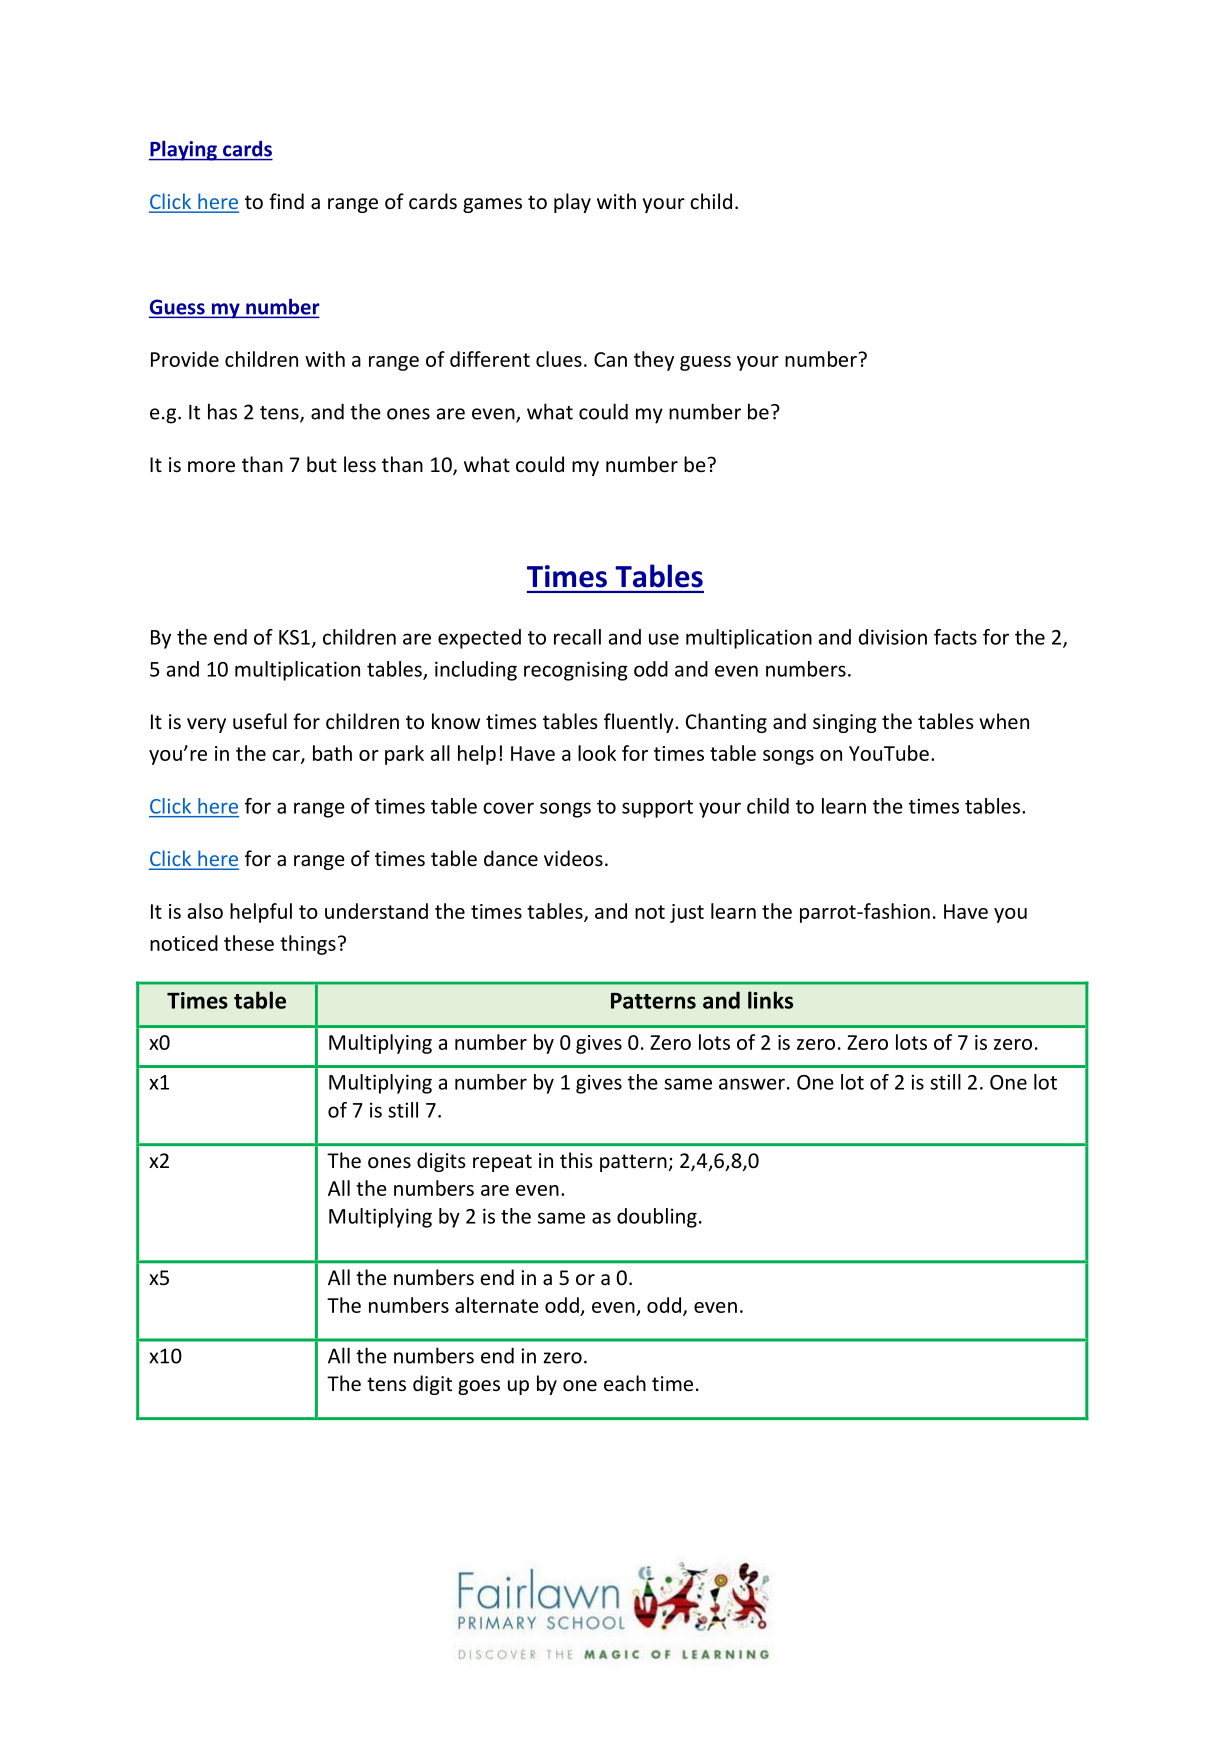 The image size is (1231, 1741). I want to click on goes, so click(479, 1387).
